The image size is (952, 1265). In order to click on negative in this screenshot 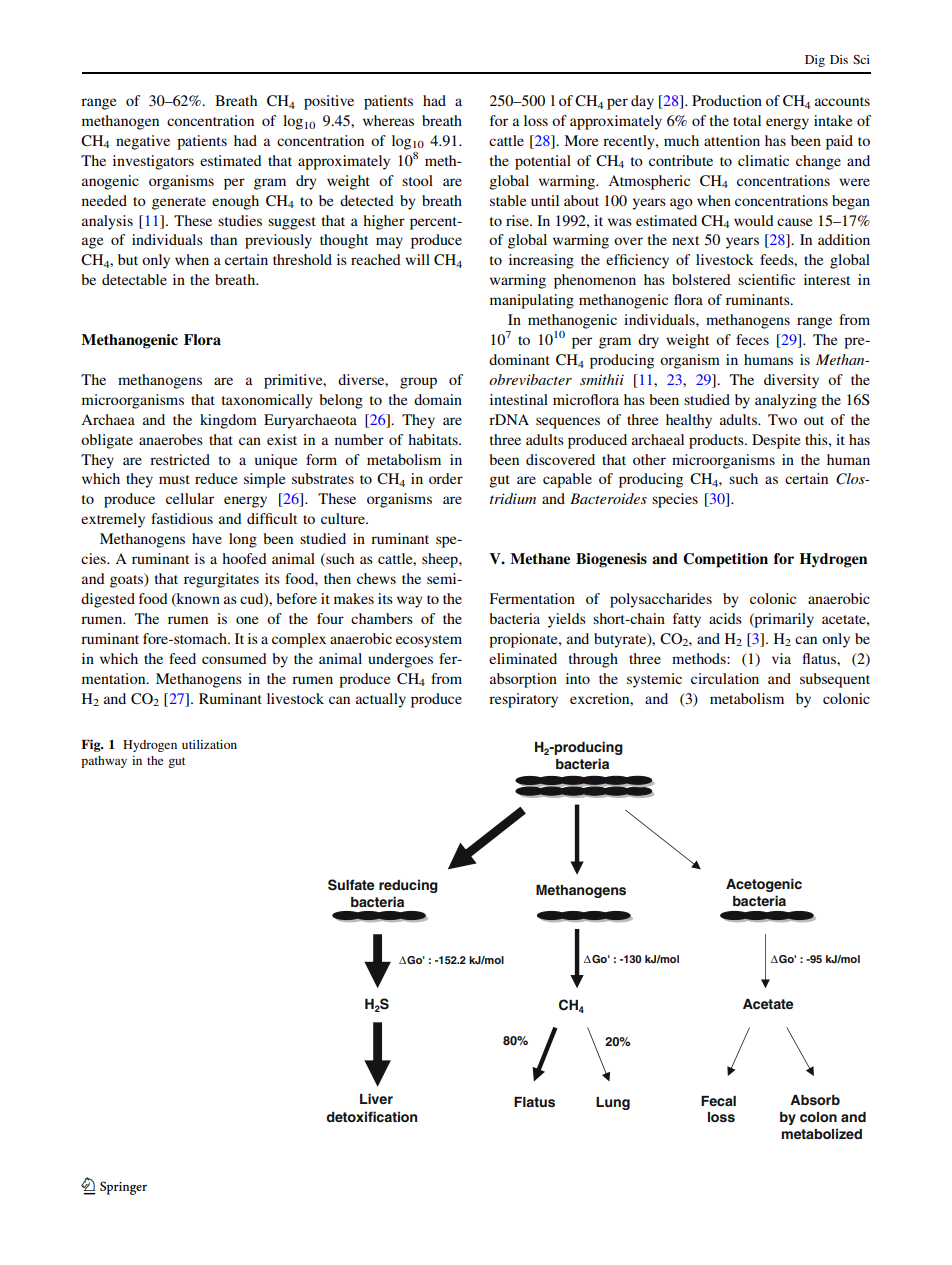, I will do `click(143, 142)`.
